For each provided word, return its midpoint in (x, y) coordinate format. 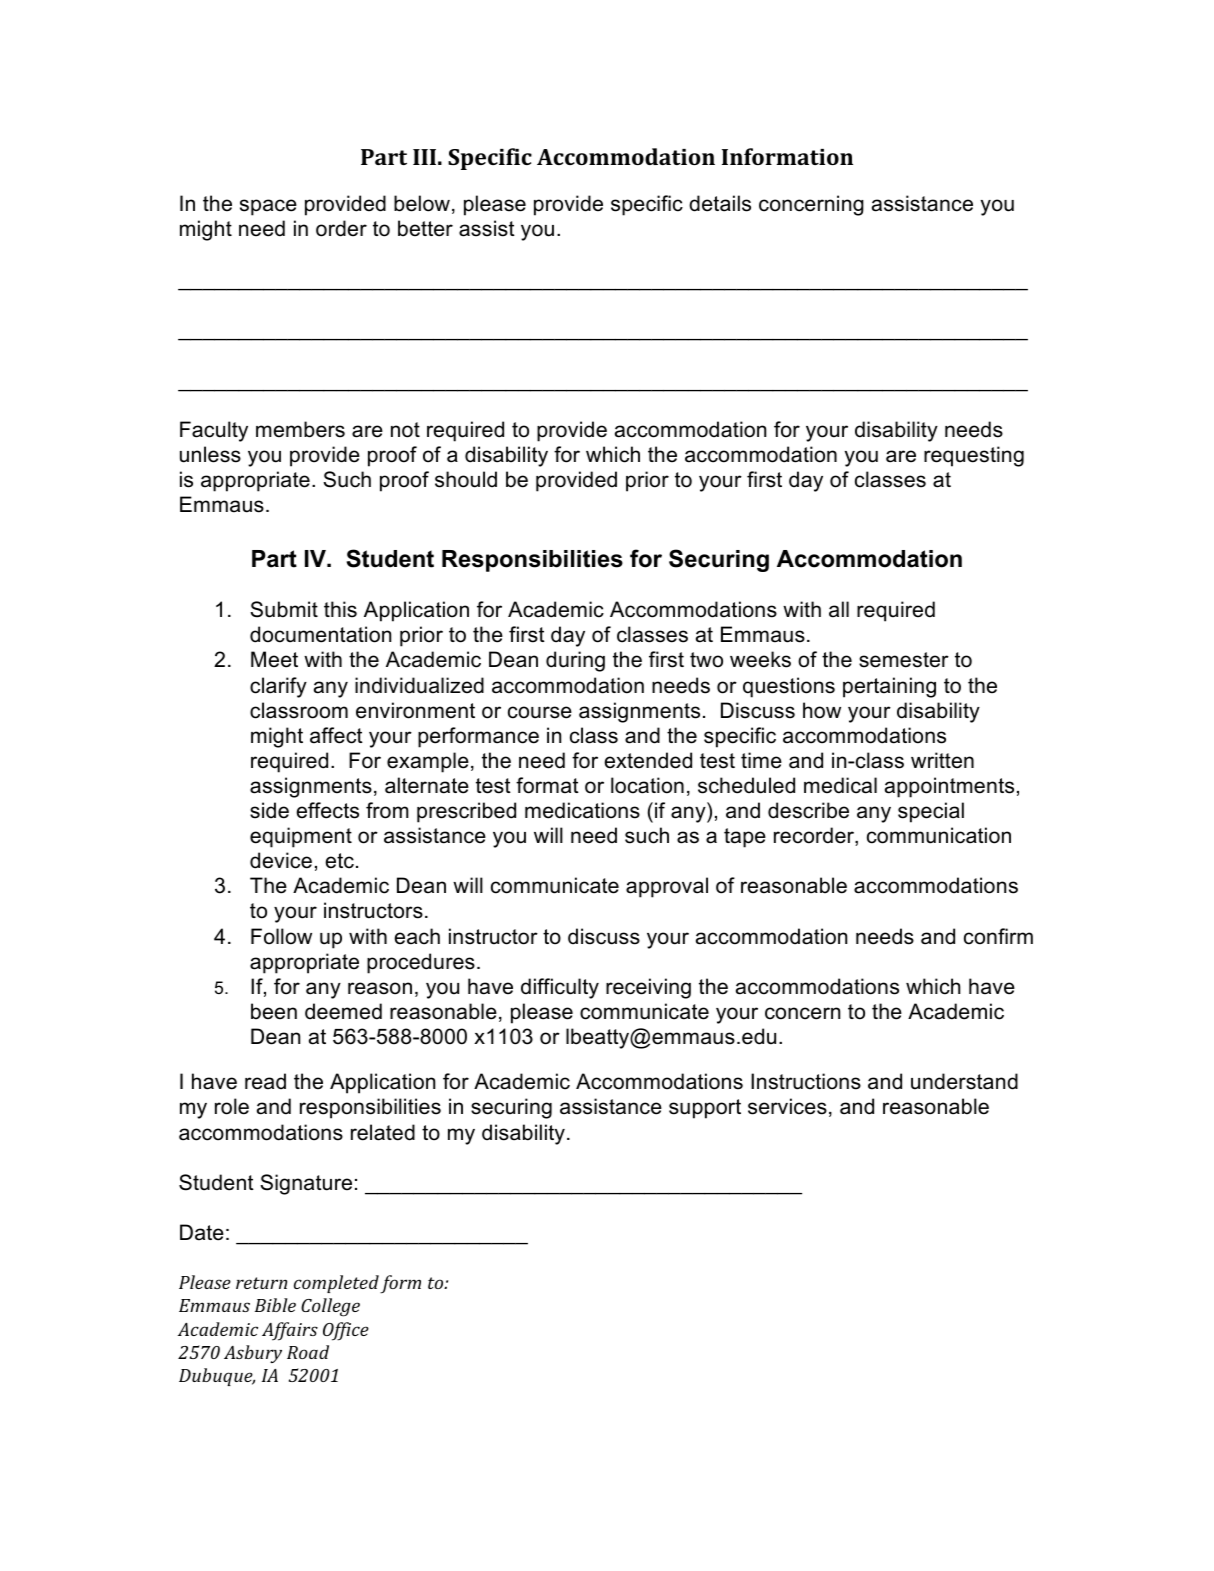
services (787, 1106)
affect (336, 735)
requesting (974, 456)
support (705, 1109)
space (268, 207)
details (720, 203)
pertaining (889, 687)
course (540, 712)
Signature (306, 1184)
